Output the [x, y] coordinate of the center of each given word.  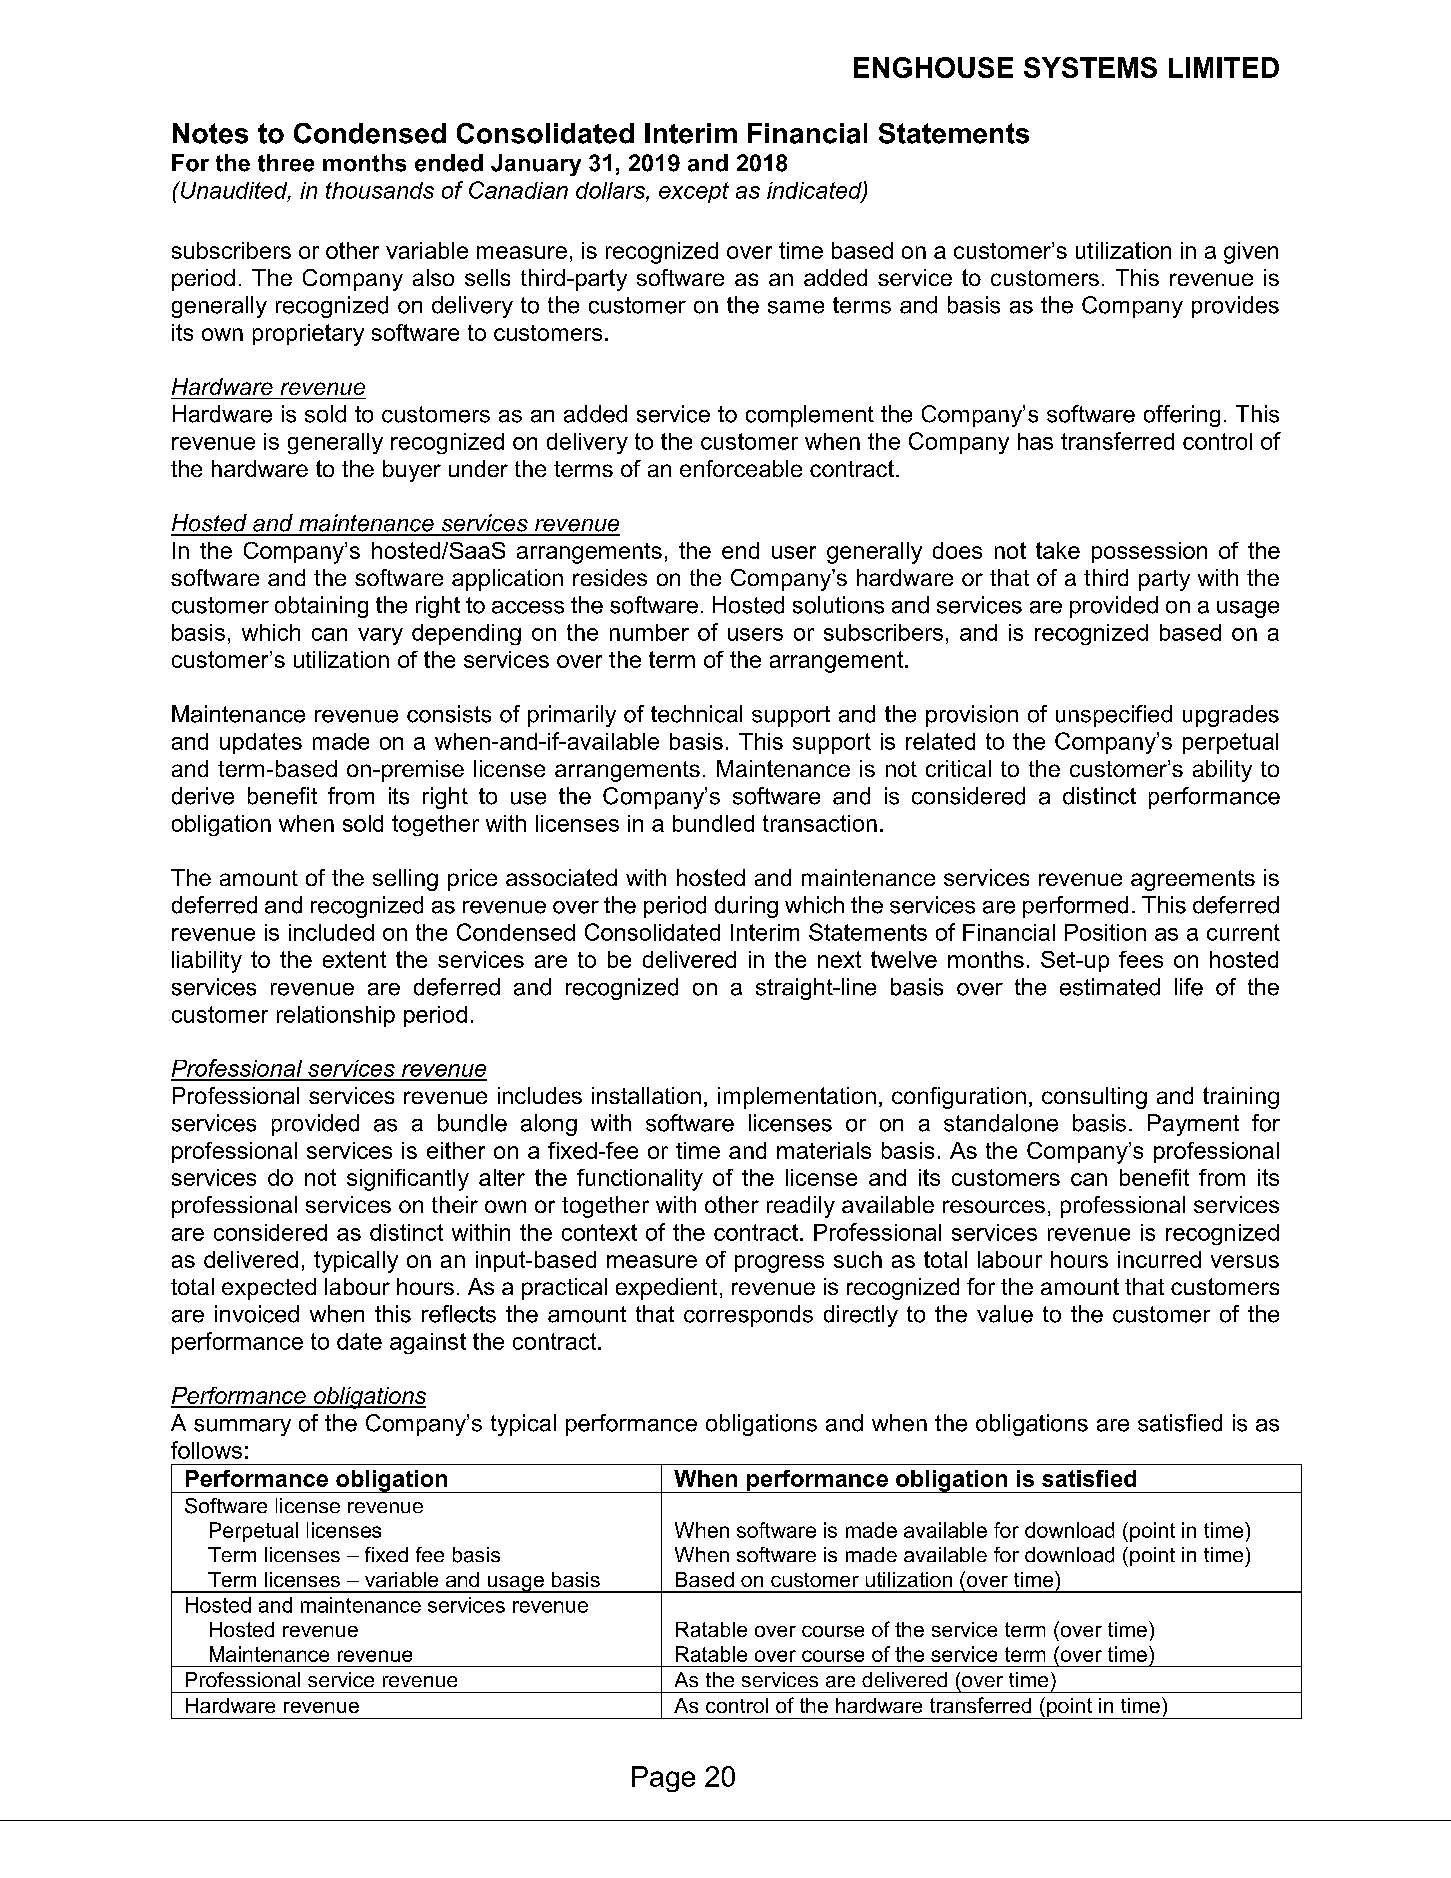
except [694, 192]
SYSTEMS [1090, 67]
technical [696, 714]
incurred [1159, 1259]
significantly [408, 1180]
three [286, 163]
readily [801, 1207]
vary [380, 636]
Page [663, 1779]
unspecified [1114, 716]
